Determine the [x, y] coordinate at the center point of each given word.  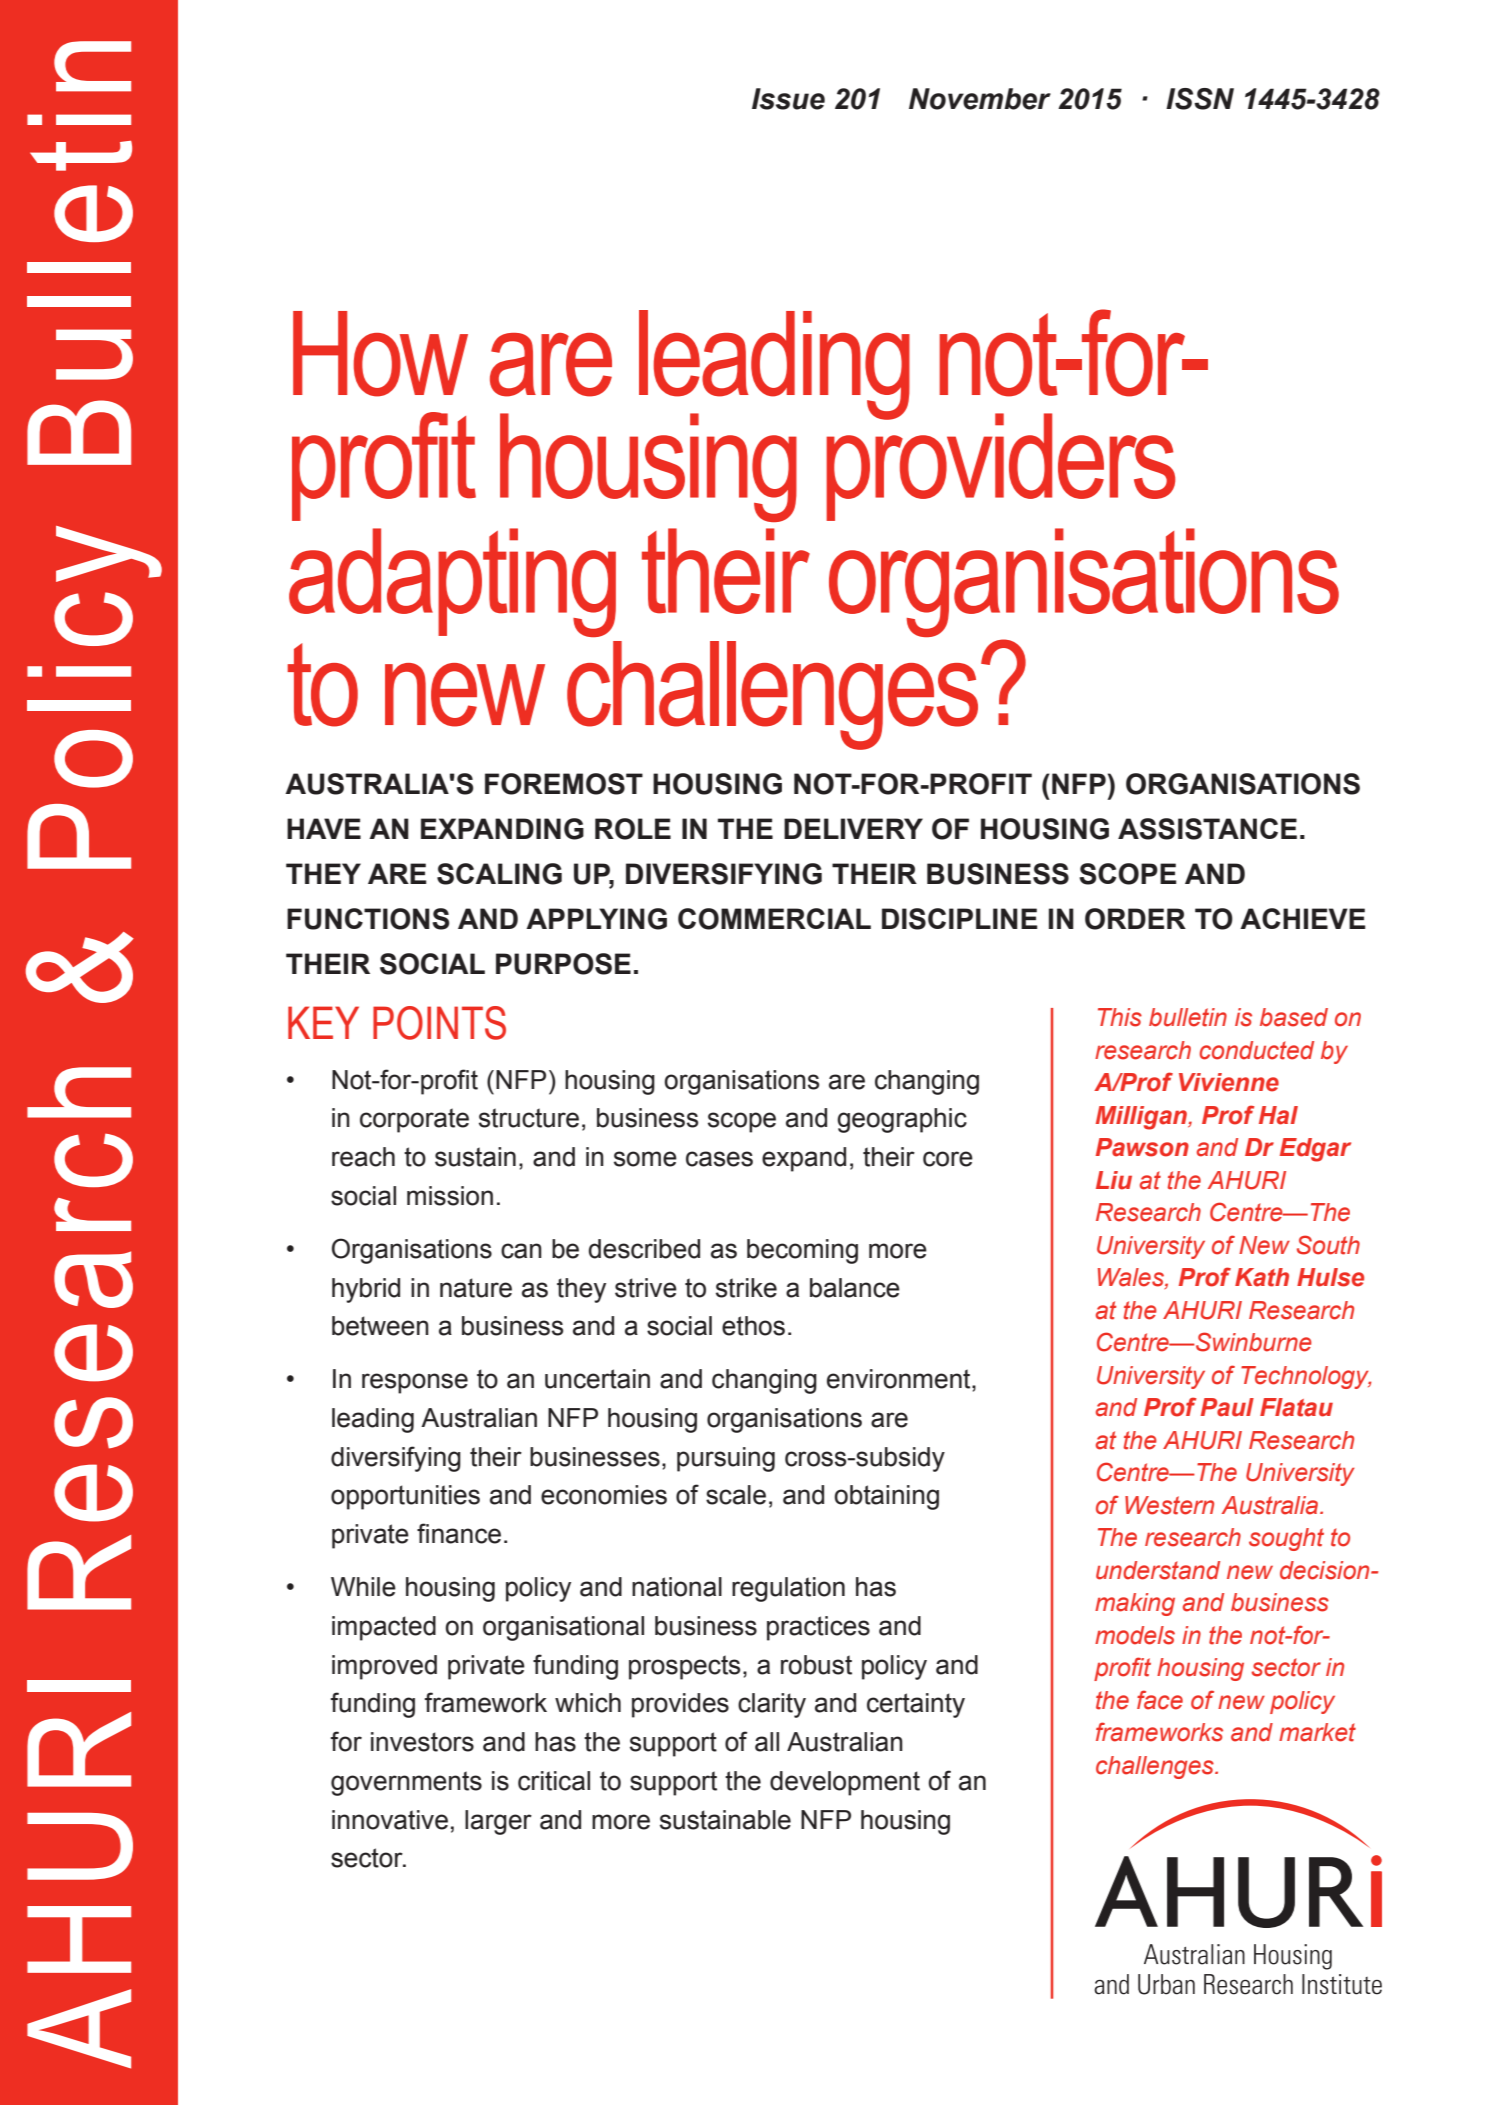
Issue [788, 99]
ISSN [1200, 99]
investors [422, 1742]
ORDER [1135, 919]
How [380, 354]
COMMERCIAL [774, 919]
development [845, 1783]
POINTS [439, 1023]
